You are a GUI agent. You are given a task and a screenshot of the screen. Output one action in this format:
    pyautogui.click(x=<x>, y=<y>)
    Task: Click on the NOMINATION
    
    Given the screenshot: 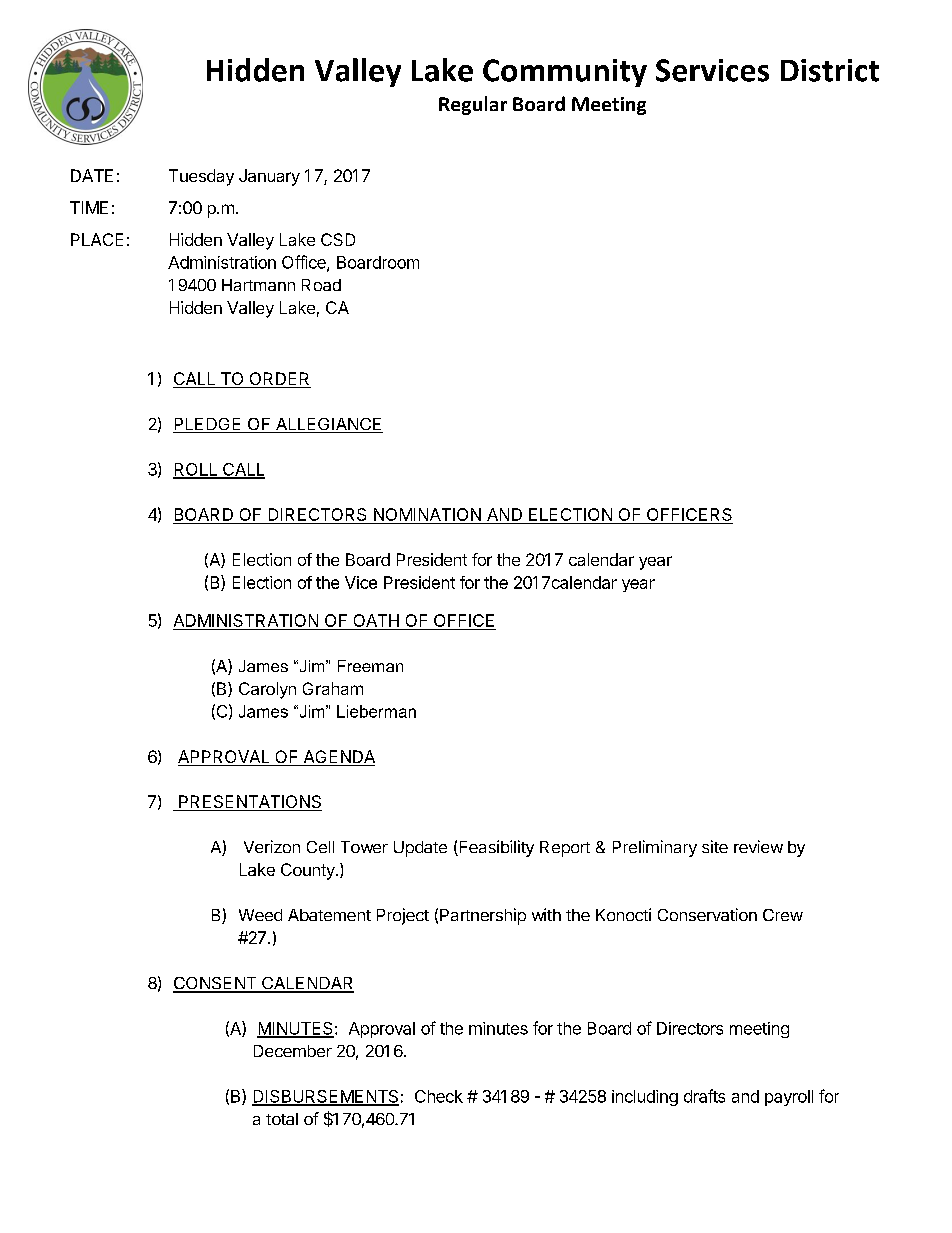 What is the action you would take?
    pyautogui.click(x=427, y=516)
